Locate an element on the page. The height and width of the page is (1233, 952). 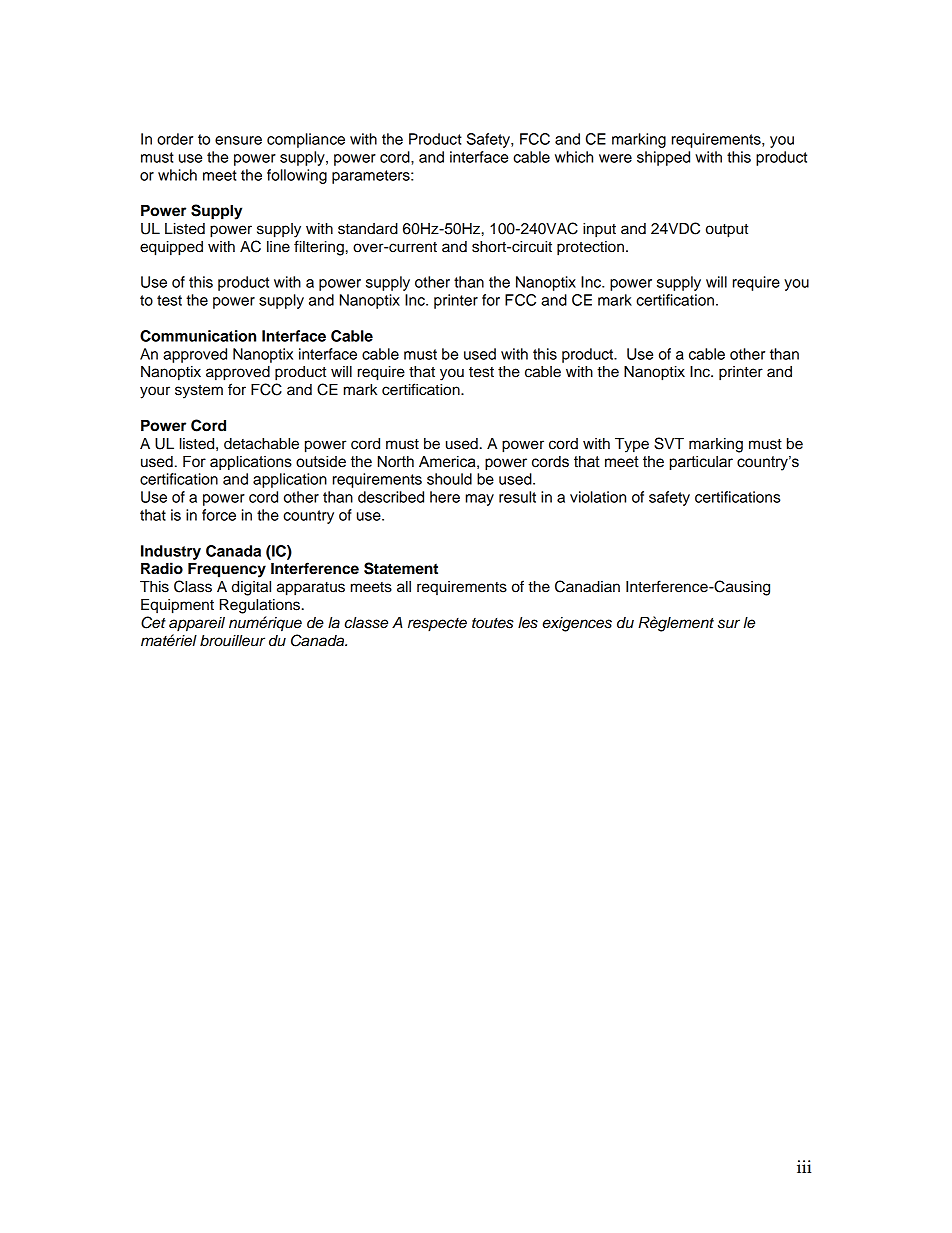
shipped is located at coordinates (663, 158).
